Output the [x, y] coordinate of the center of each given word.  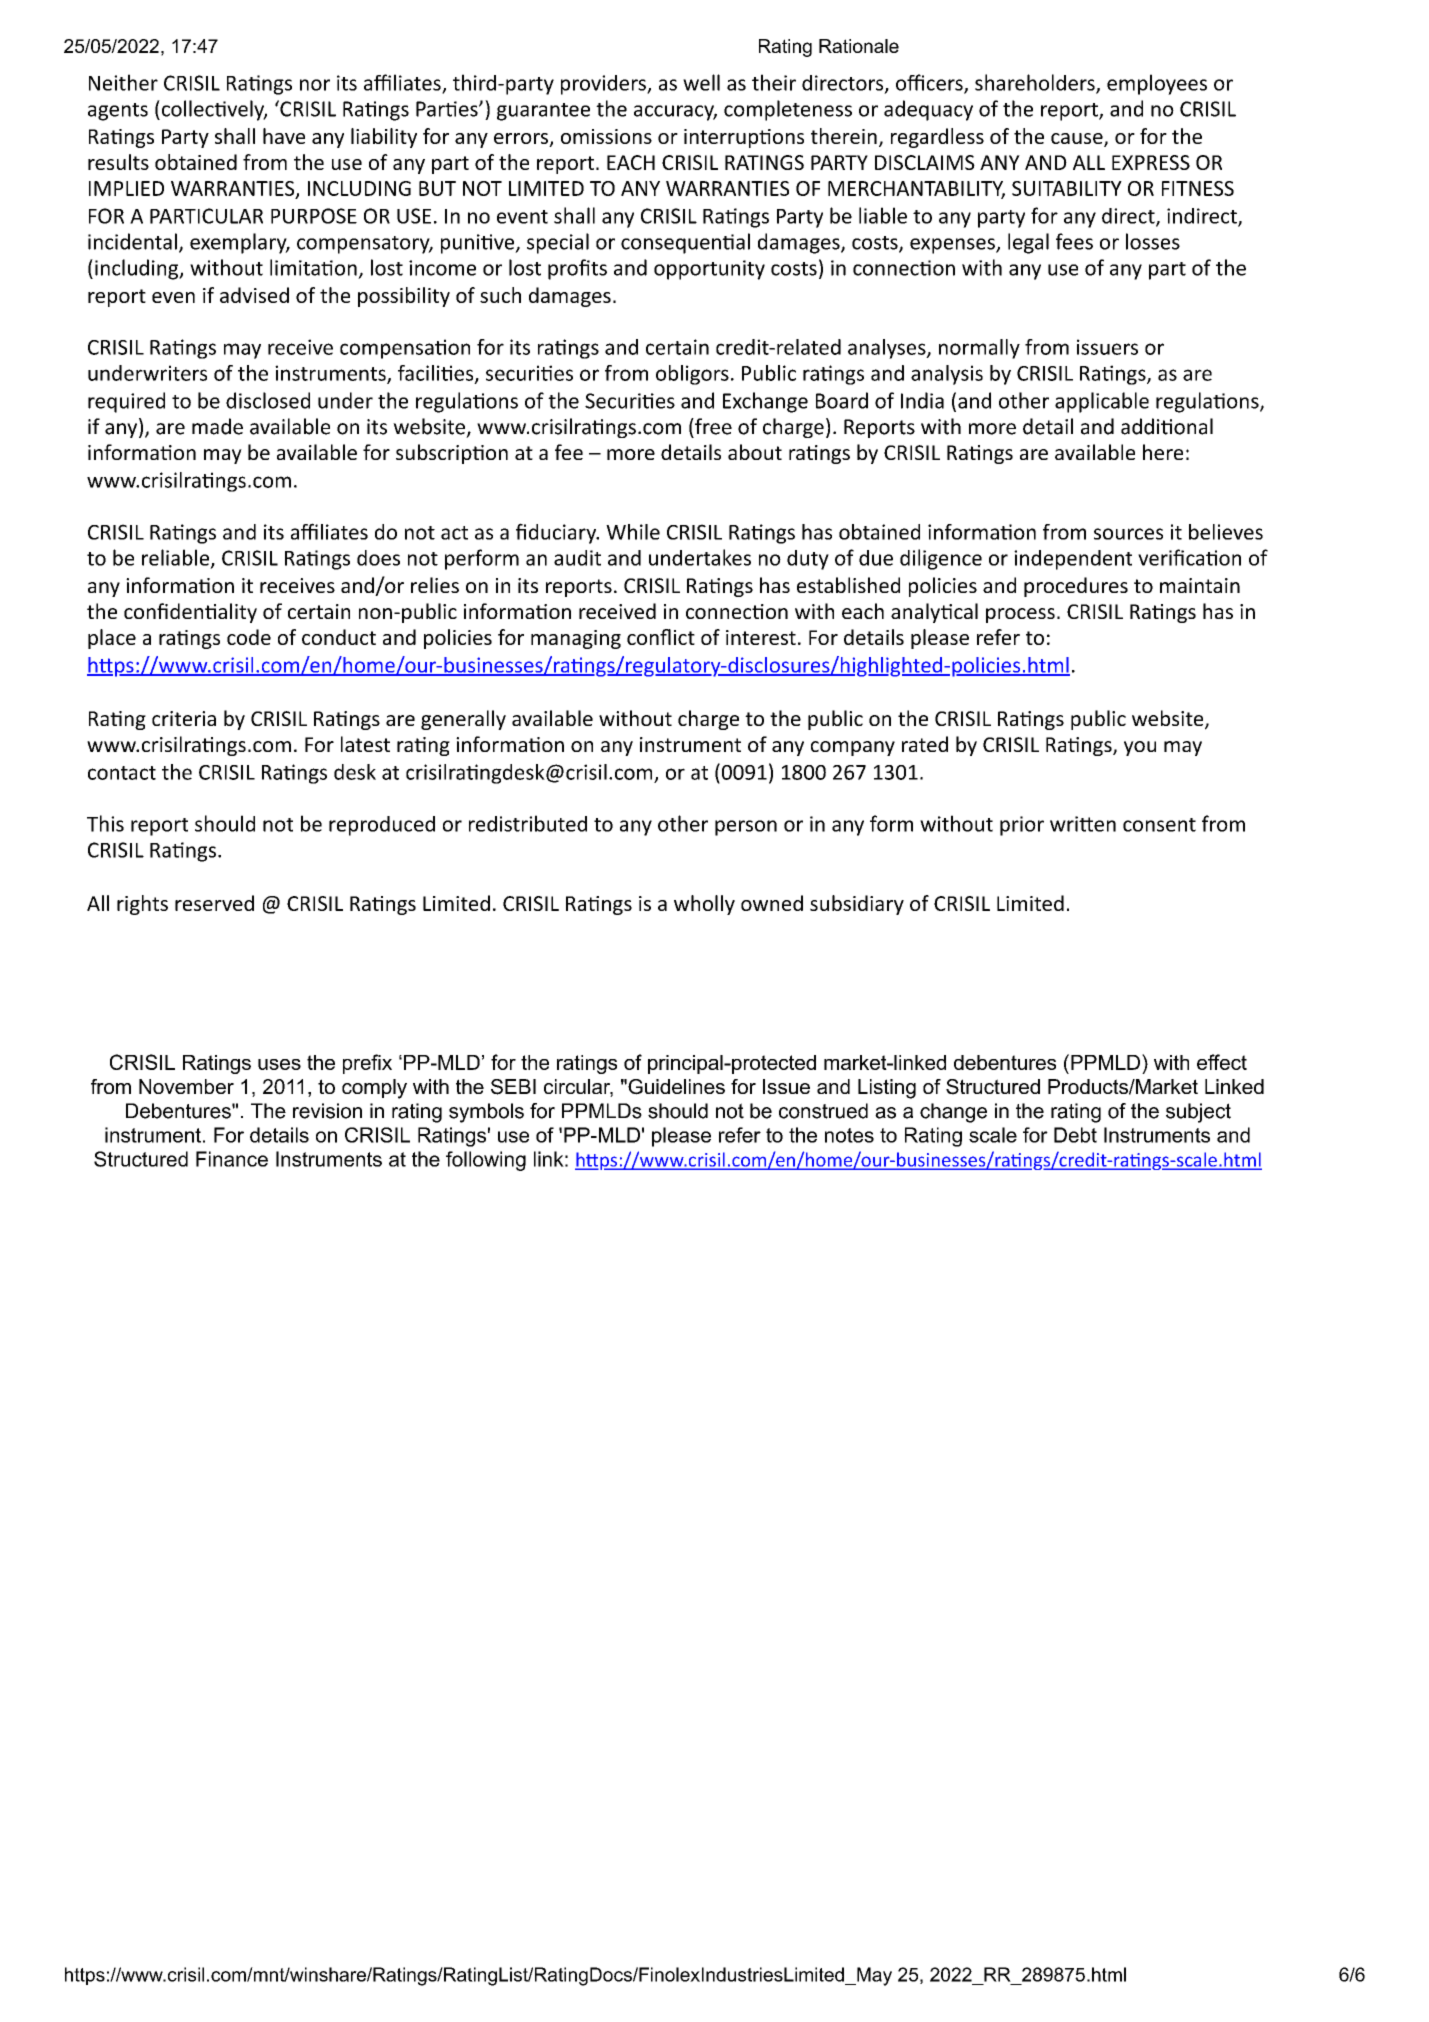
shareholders [1036, 83]
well [701, 82]
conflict [661, 637]
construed [823, 1111]
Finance [232, 1159]
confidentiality [190, 613]
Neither [123, 82]
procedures [1076, 587]
